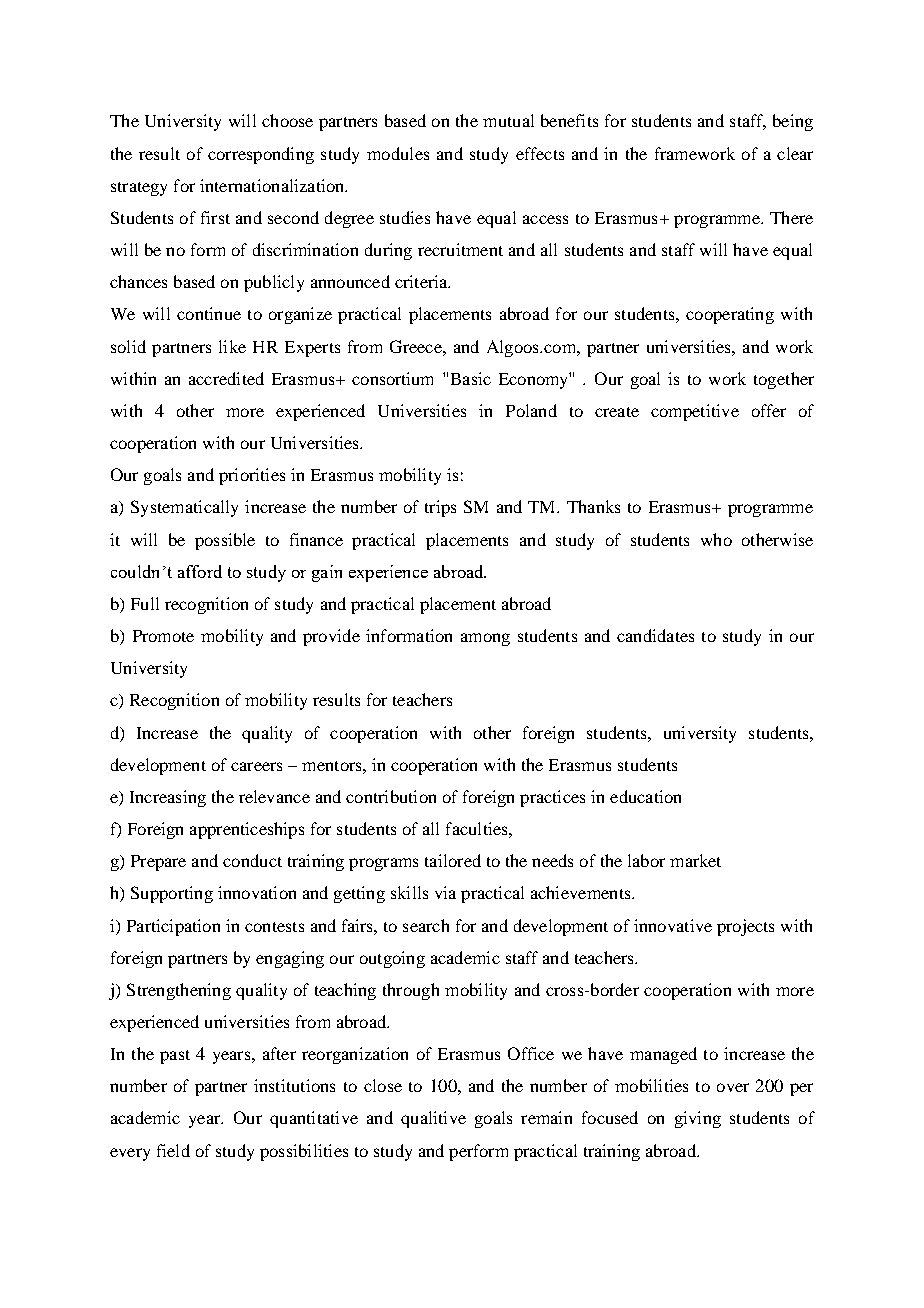  What do you see at coordinates (716, 539) in the screenshot?
I see `who` at bounding box center [716, 539].
